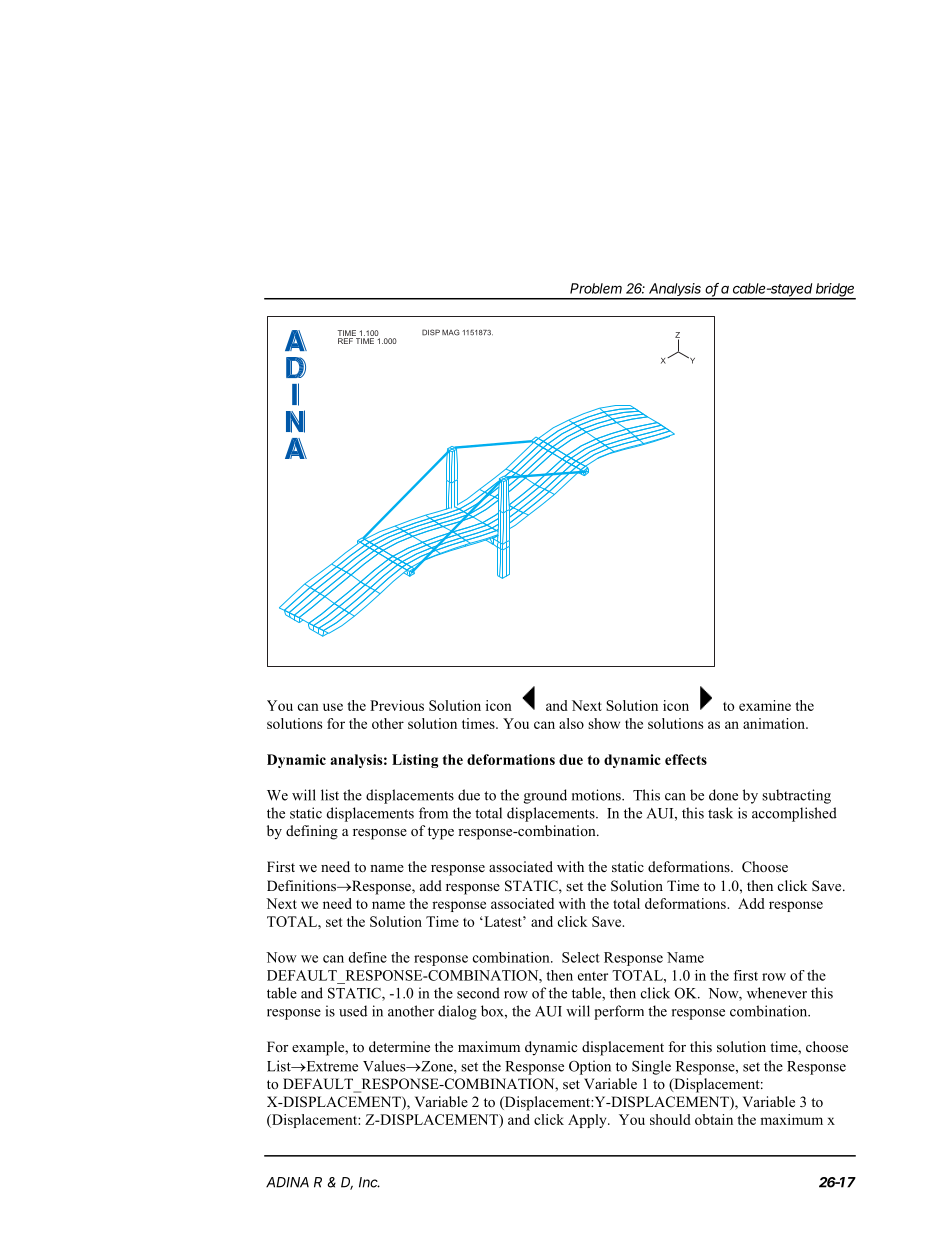  Describe the element at coordinates (714, 1119) in the image. I see `obtain` at that location.
